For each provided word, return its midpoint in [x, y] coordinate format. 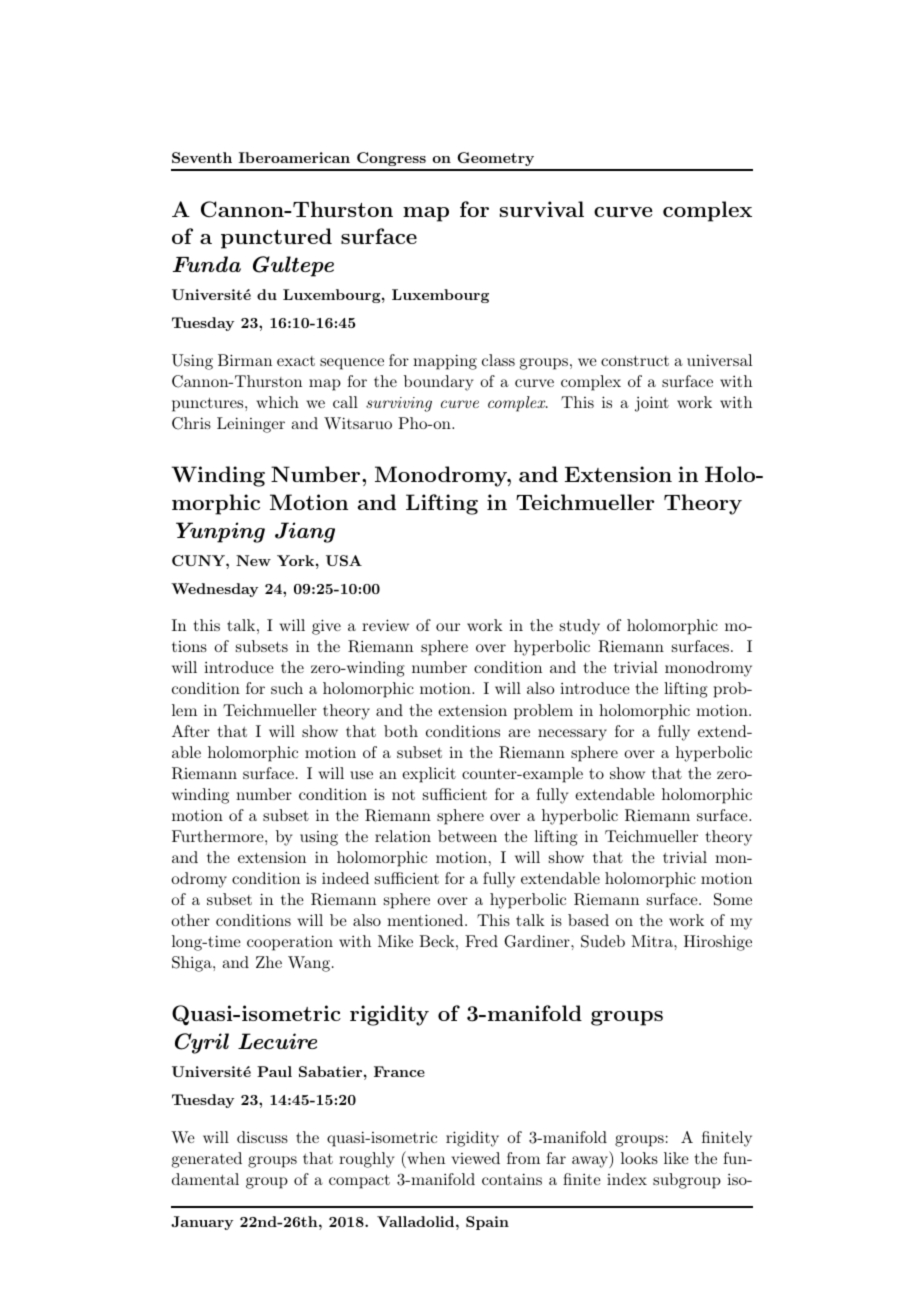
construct [635, 361]
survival [542, 209]
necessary [572, 735]
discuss [262, 1137]
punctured [276, 238]
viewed [475, 1158]
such [287, 688]
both [401, 731]
